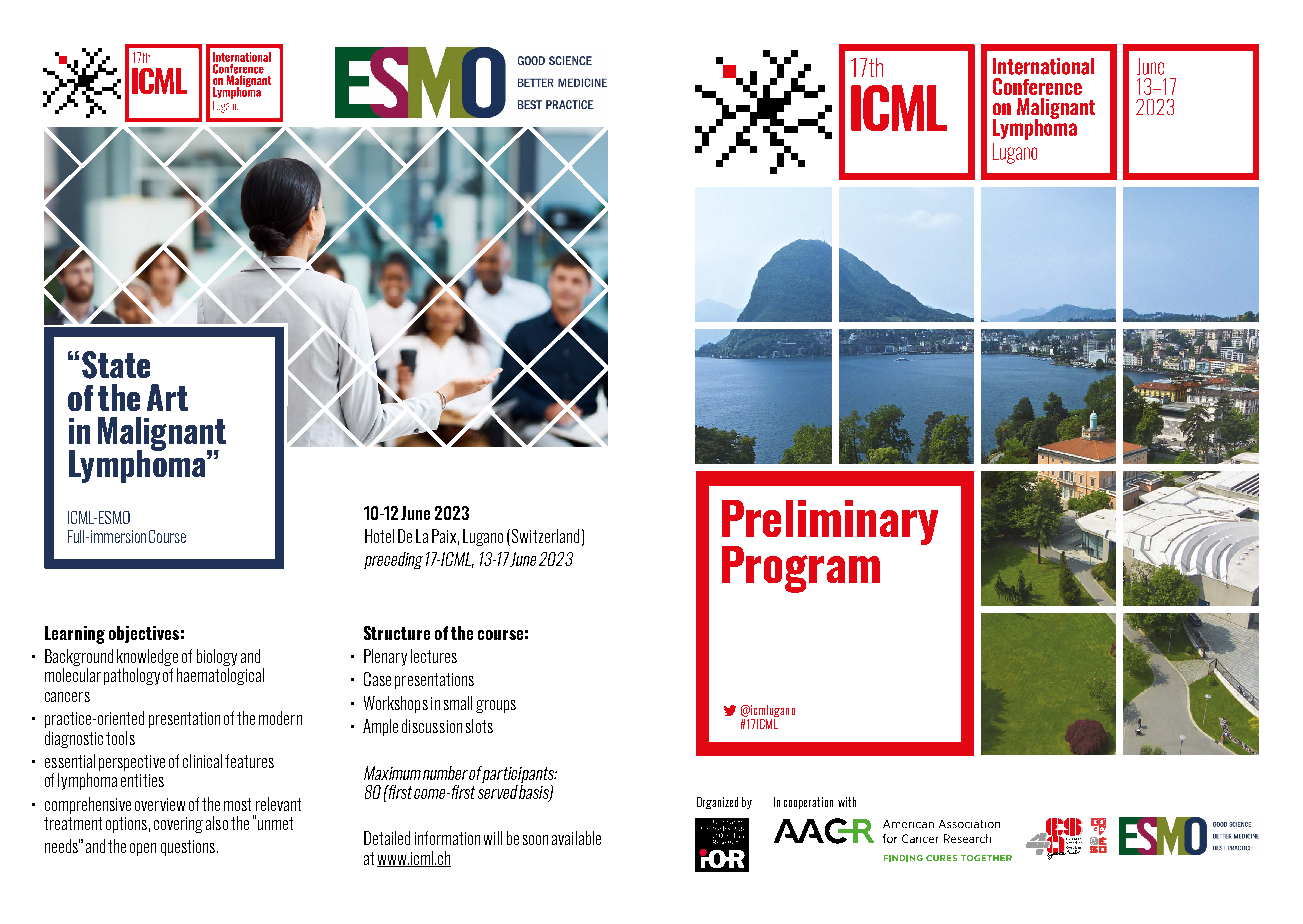  What do you see at coordinates (178, 825) in the screenshot?
I see `covering` at bounding box center [178, 825].
